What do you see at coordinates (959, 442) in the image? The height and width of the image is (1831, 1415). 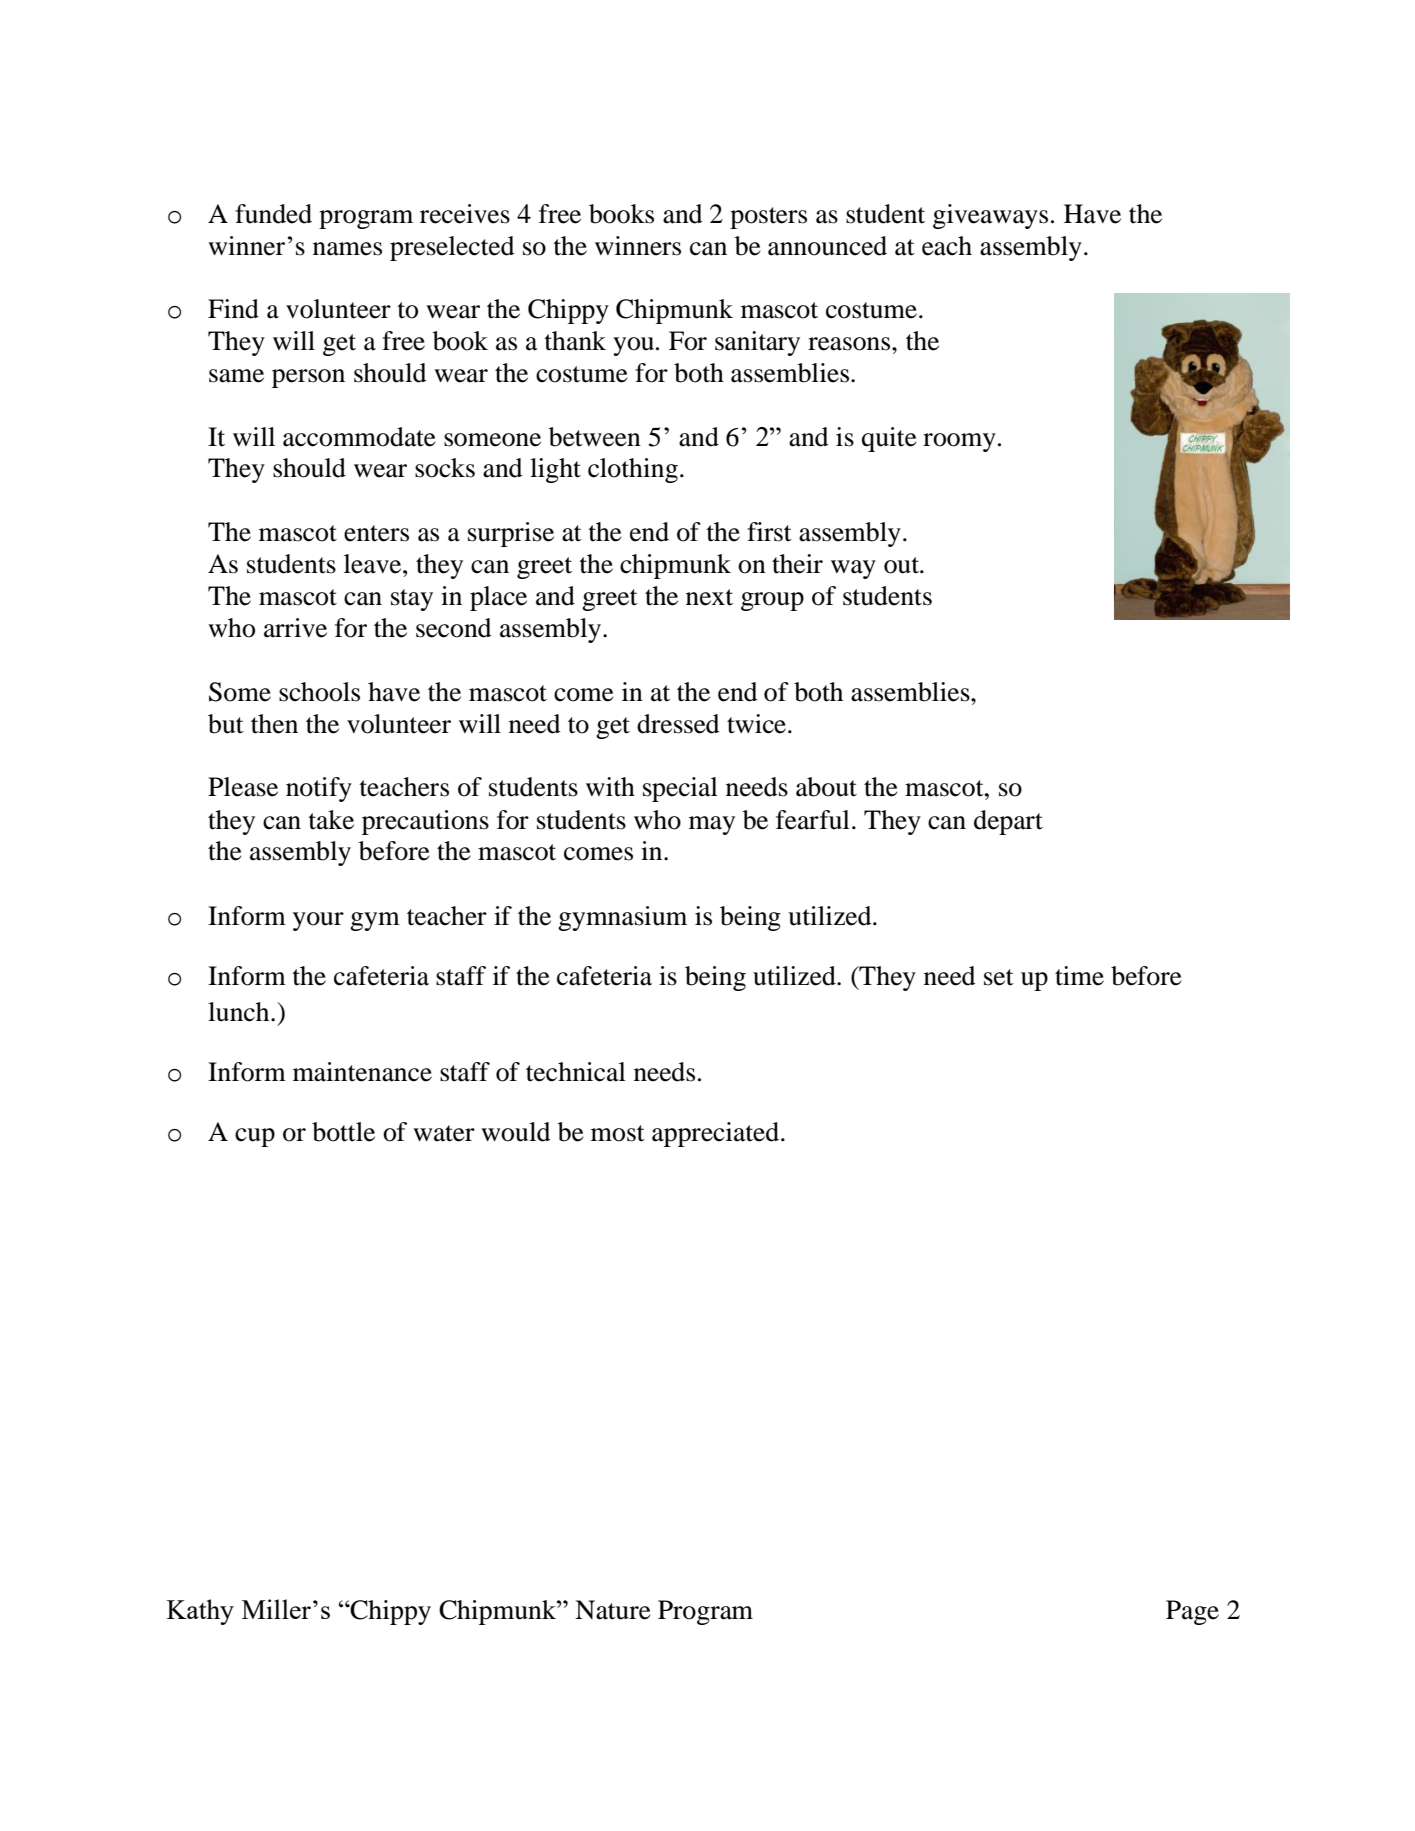 I see `roomy` at bounding box center [959, 442].
